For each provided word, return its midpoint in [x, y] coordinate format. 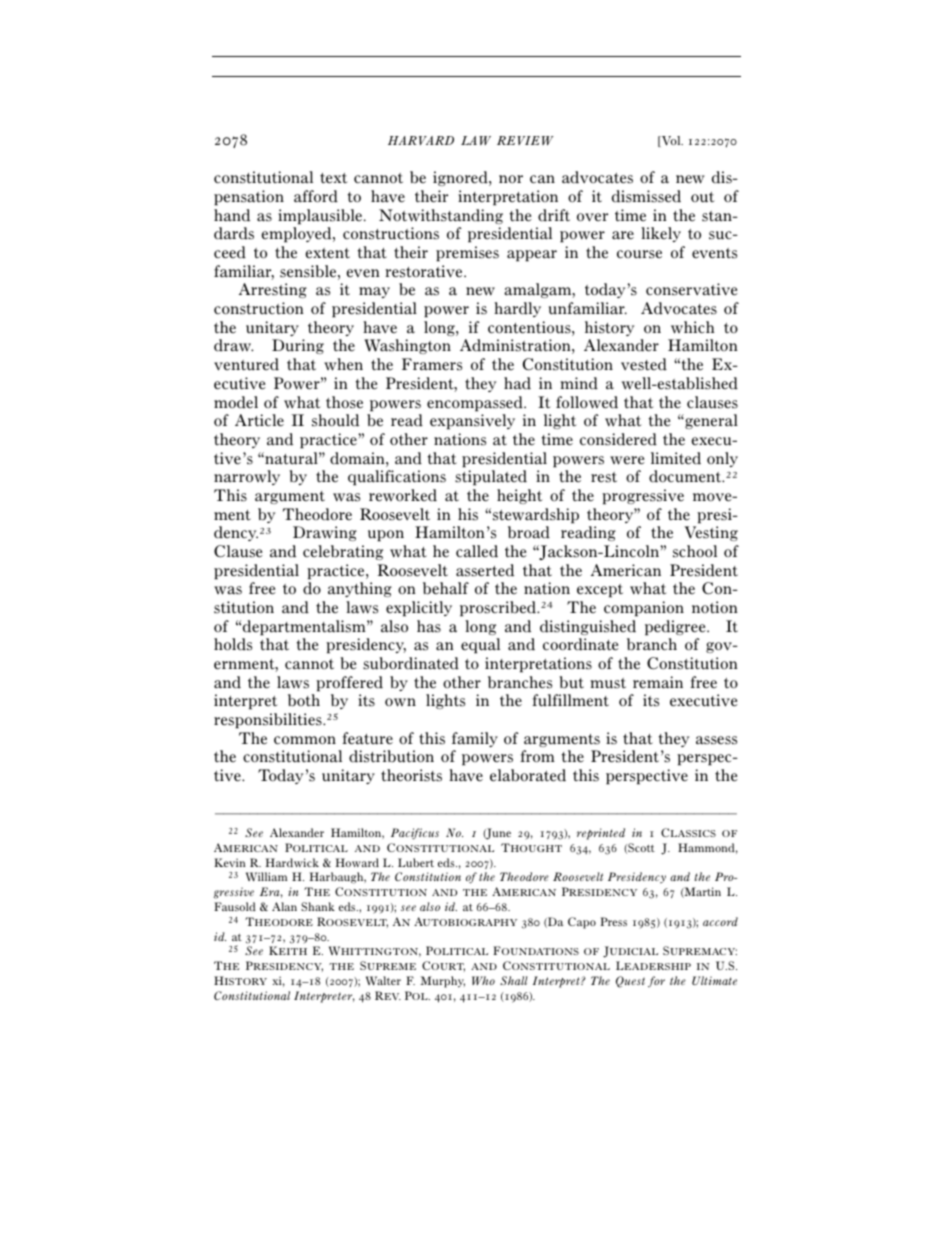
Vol [671, 141]
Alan [284, 906]
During [298, 346]
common [305, 740]
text [333, 178]
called [477, 551]
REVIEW [525, 140]
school [695, 551]
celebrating [343, 552]
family [475, 739]
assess [716, 740]
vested [644, 364]
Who [483, 980]
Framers [432, 364]
